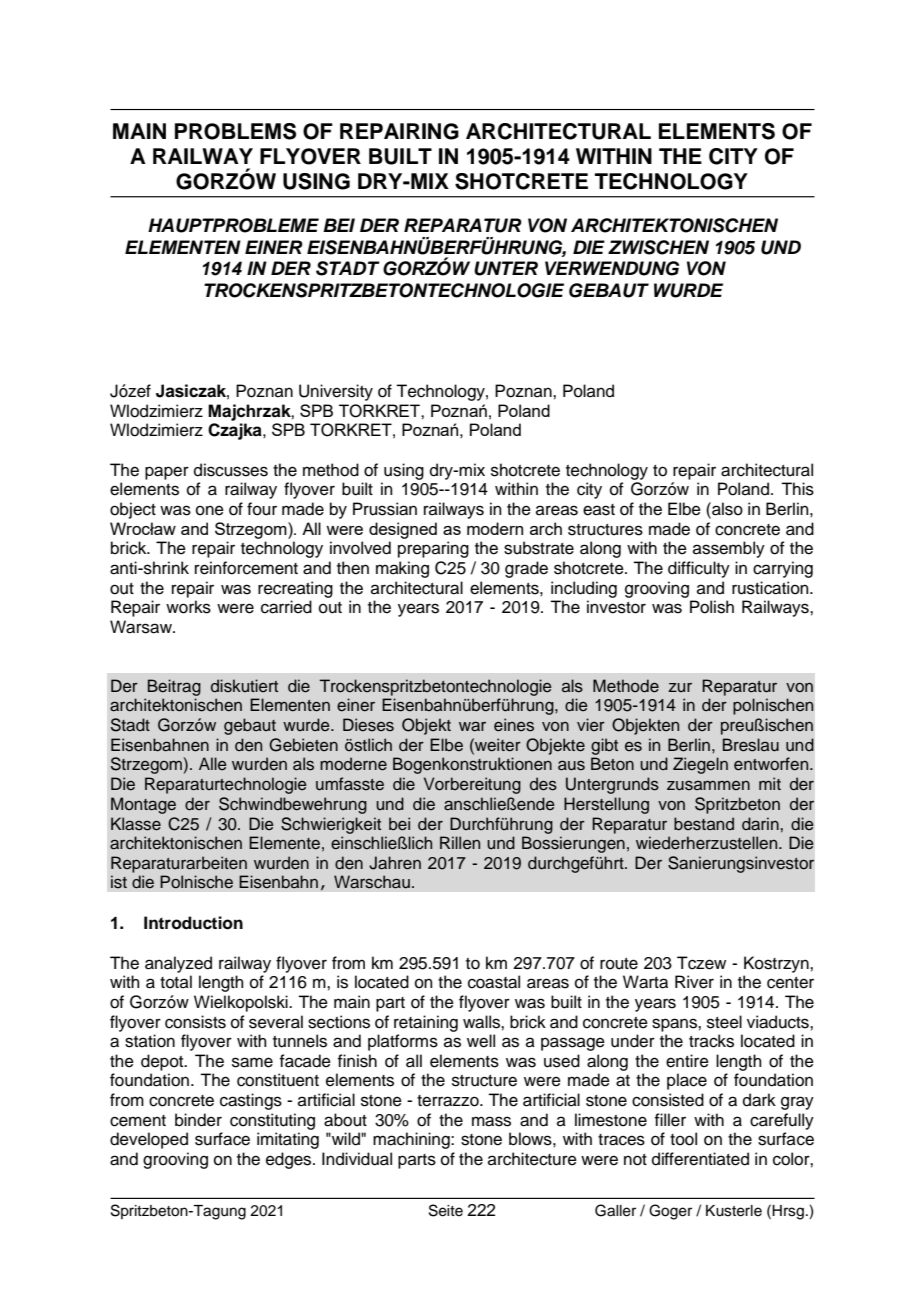 The width and height of the screenshot is (924, 1308). I want to click on PROBLEMS, so click(235, 131).
